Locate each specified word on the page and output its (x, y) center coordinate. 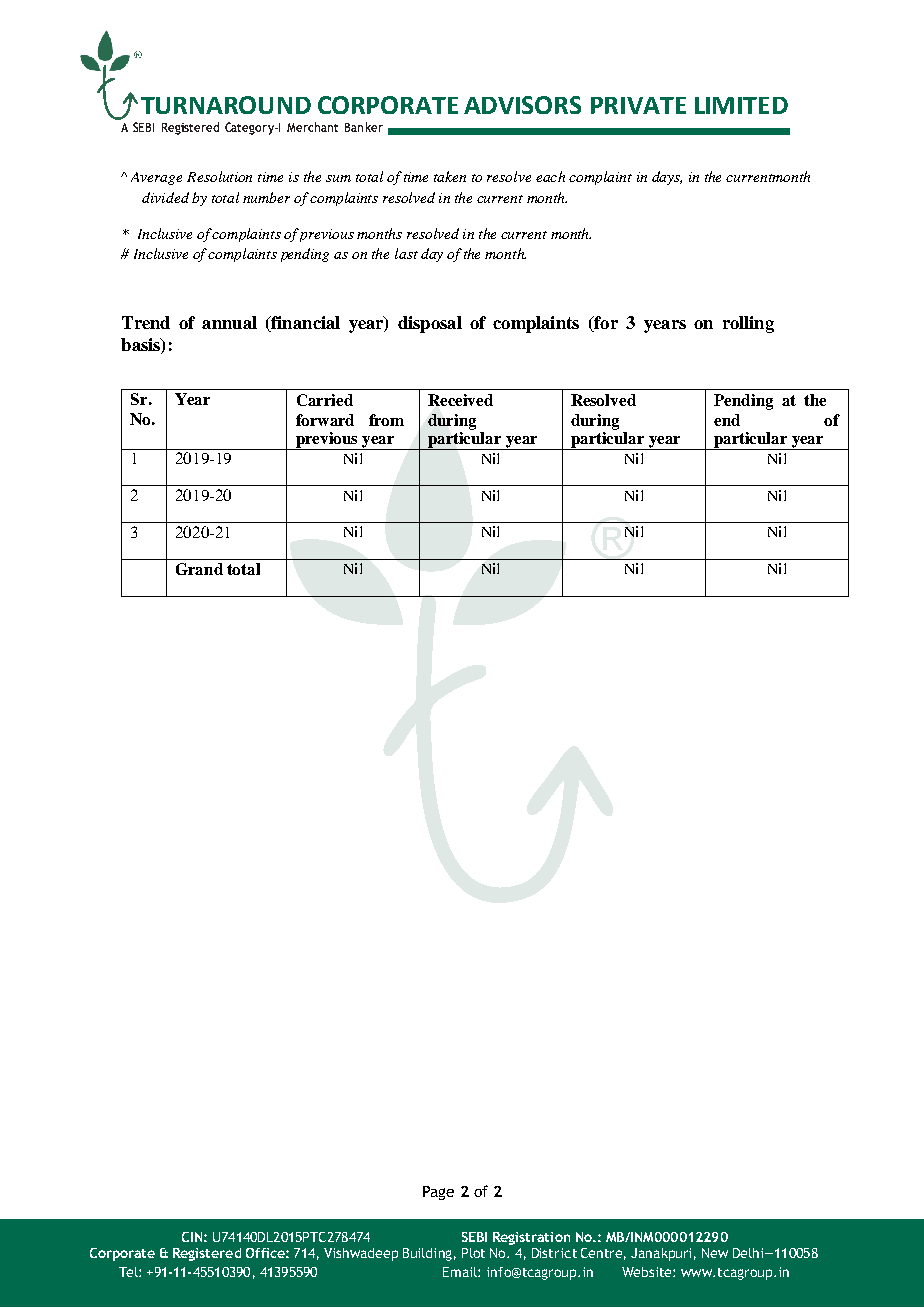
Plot (473, 1253)
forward (325, 420)
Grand (199, 569)
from (386, 420)
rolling (748, 324)
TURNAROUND (226, 105)
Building (427, 1254)
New (715, 1253)
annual (229, 322)
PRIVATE (638, 105)
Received (460, 400)
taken (450, 176)
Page (438, 1193)
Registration (531, 1238)
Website (648, 1272)
